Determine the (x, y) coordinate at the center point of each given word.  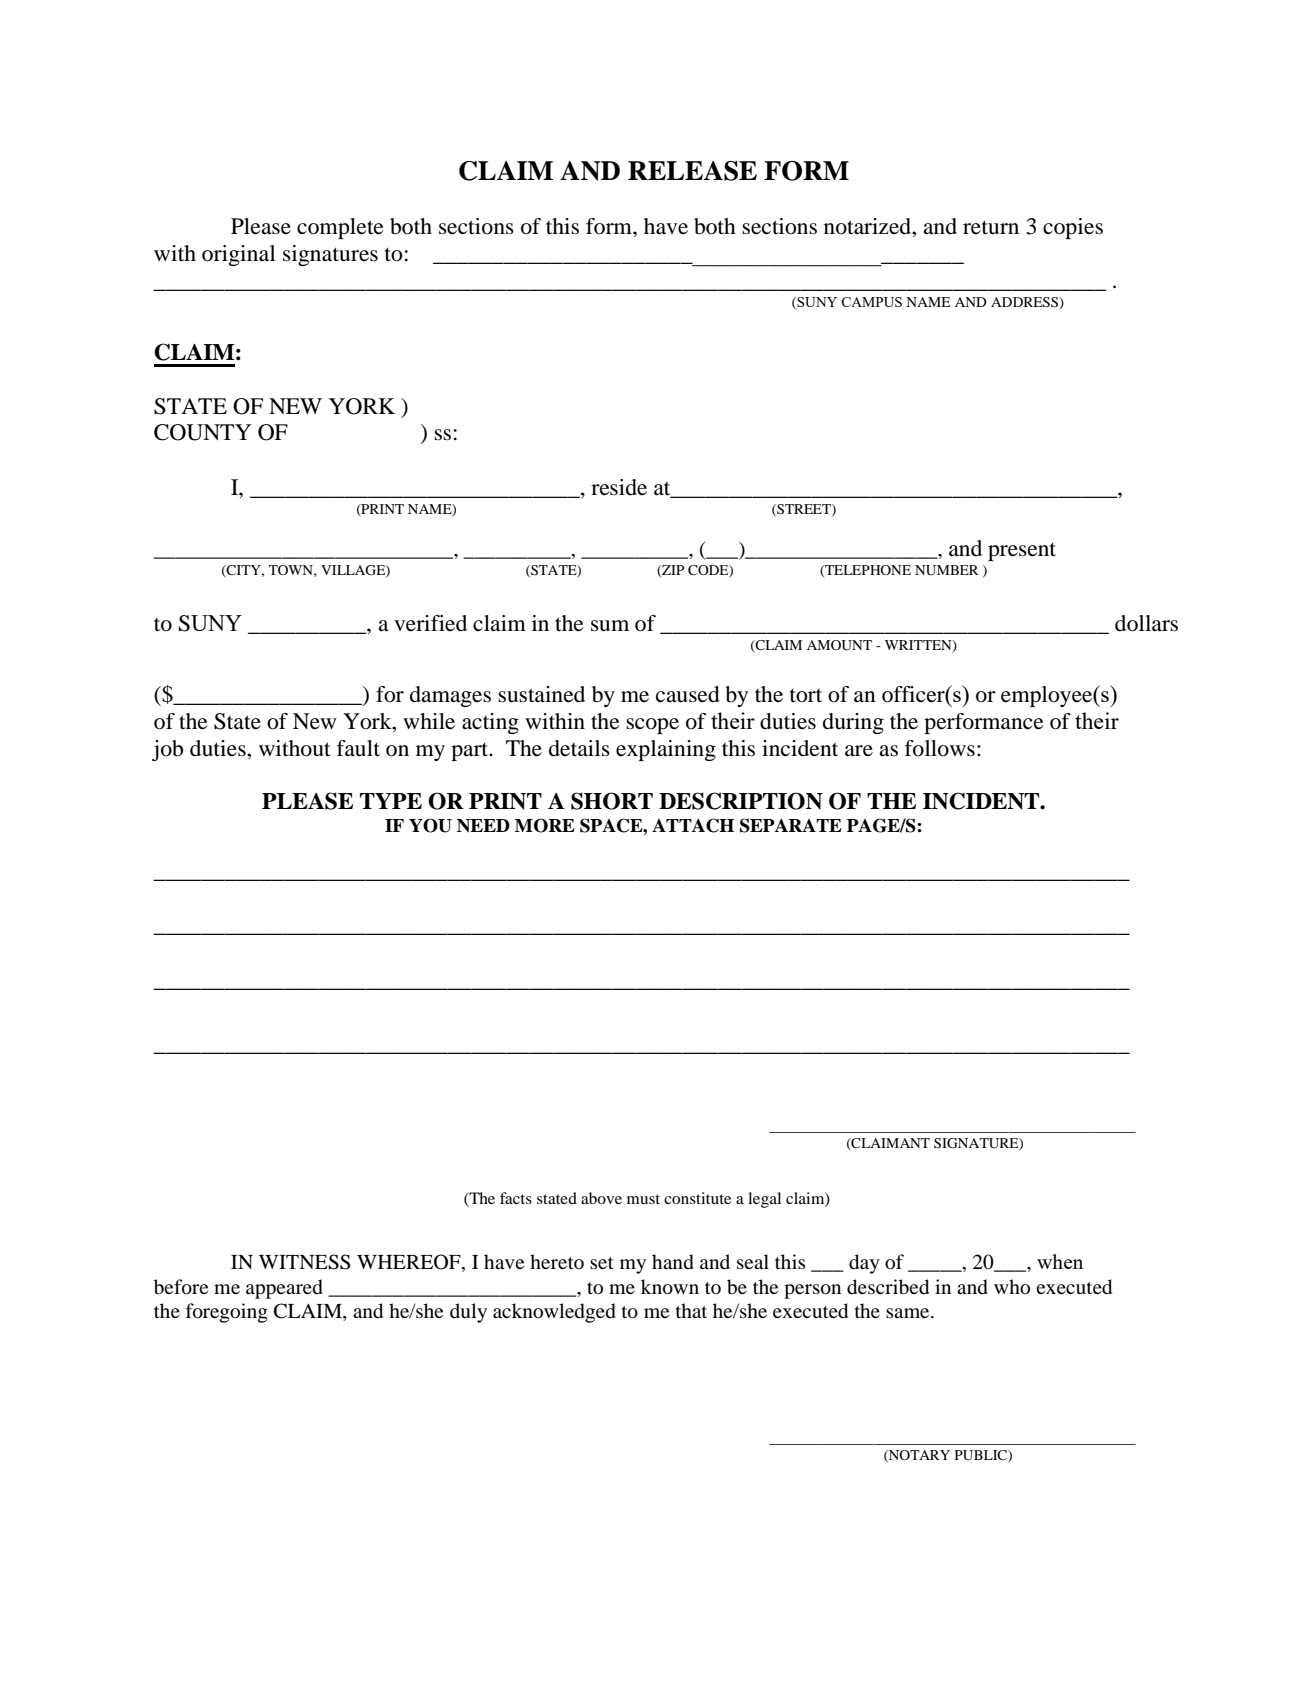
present (1022, 551)
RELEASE (692, 171)
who (1012, 1287)
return (991, 227)
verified (430, 623)
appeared (284, 1289)
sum (610, 626)
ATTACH (693, 825)
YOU (430, 825)
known (670, 1287)
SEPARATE (791, 825)
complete (340, 228)
